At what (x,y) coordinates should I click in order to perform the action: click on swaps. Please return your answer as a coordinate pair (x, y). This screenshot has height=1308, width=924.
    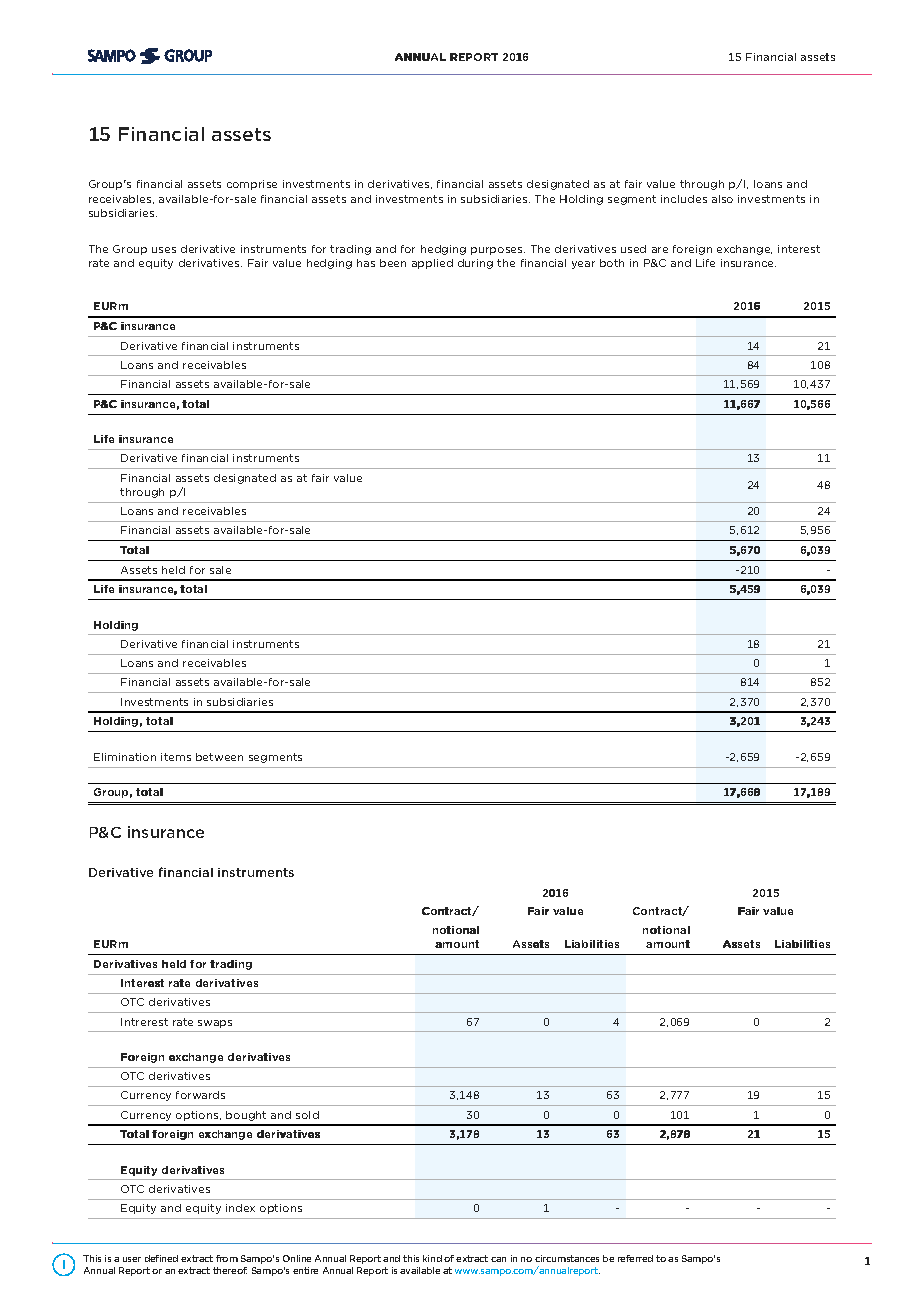
    Looking at the image, I should click on (215, 1024).
